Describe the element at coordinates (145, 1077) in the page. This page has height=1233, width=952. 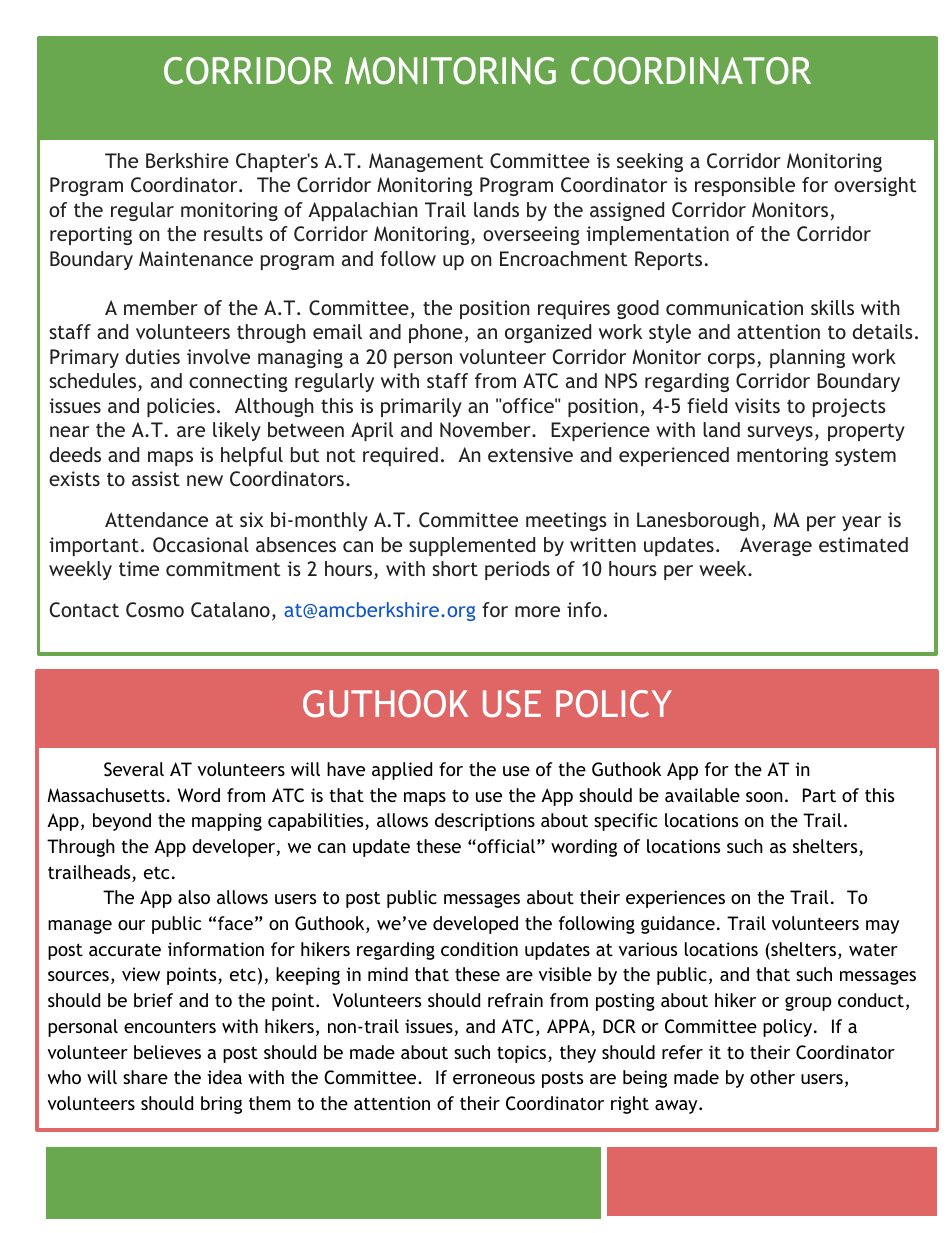
I see `share` at that location.
